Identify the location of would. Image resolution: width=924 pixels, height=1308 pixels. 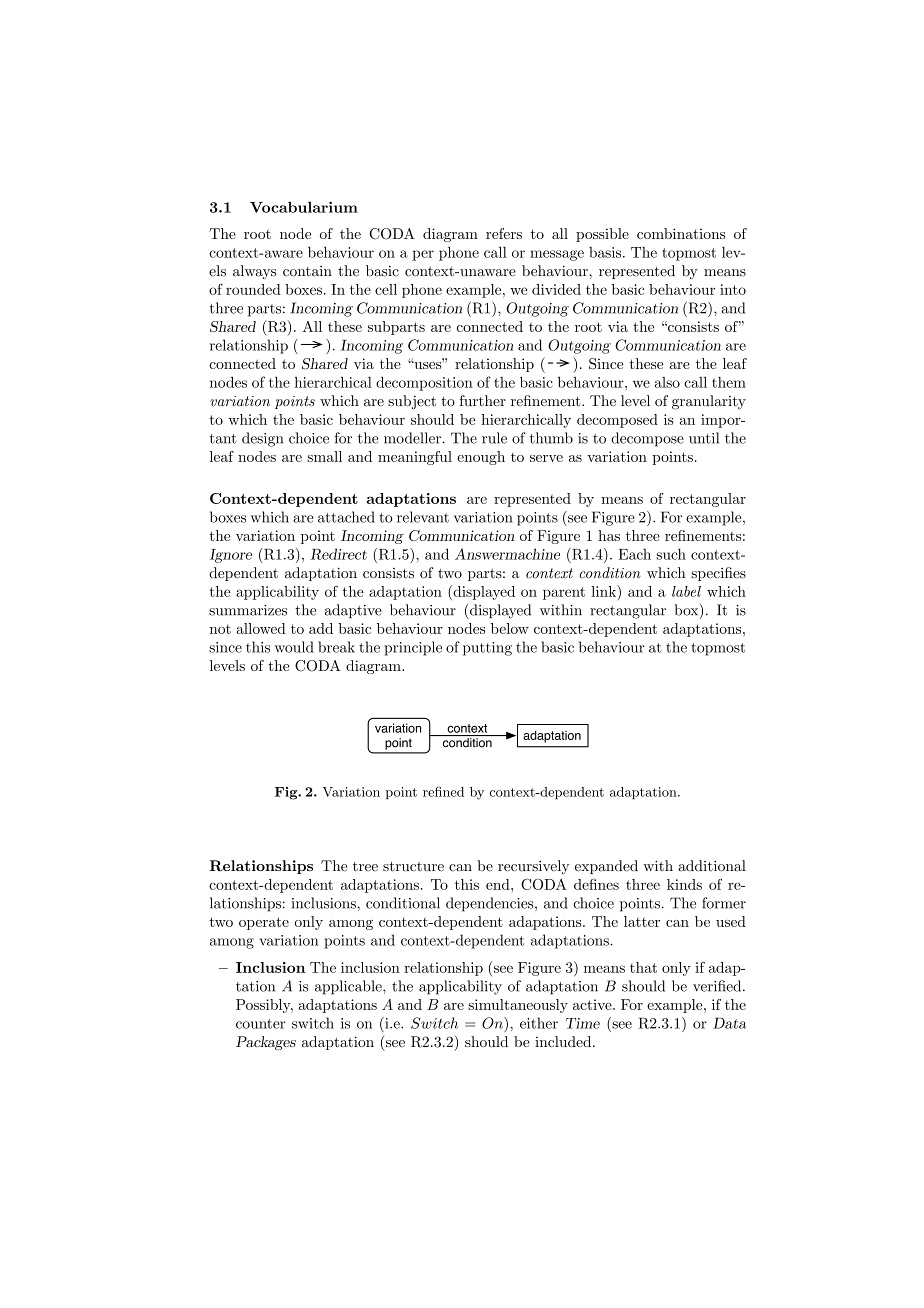
(294, 647).
